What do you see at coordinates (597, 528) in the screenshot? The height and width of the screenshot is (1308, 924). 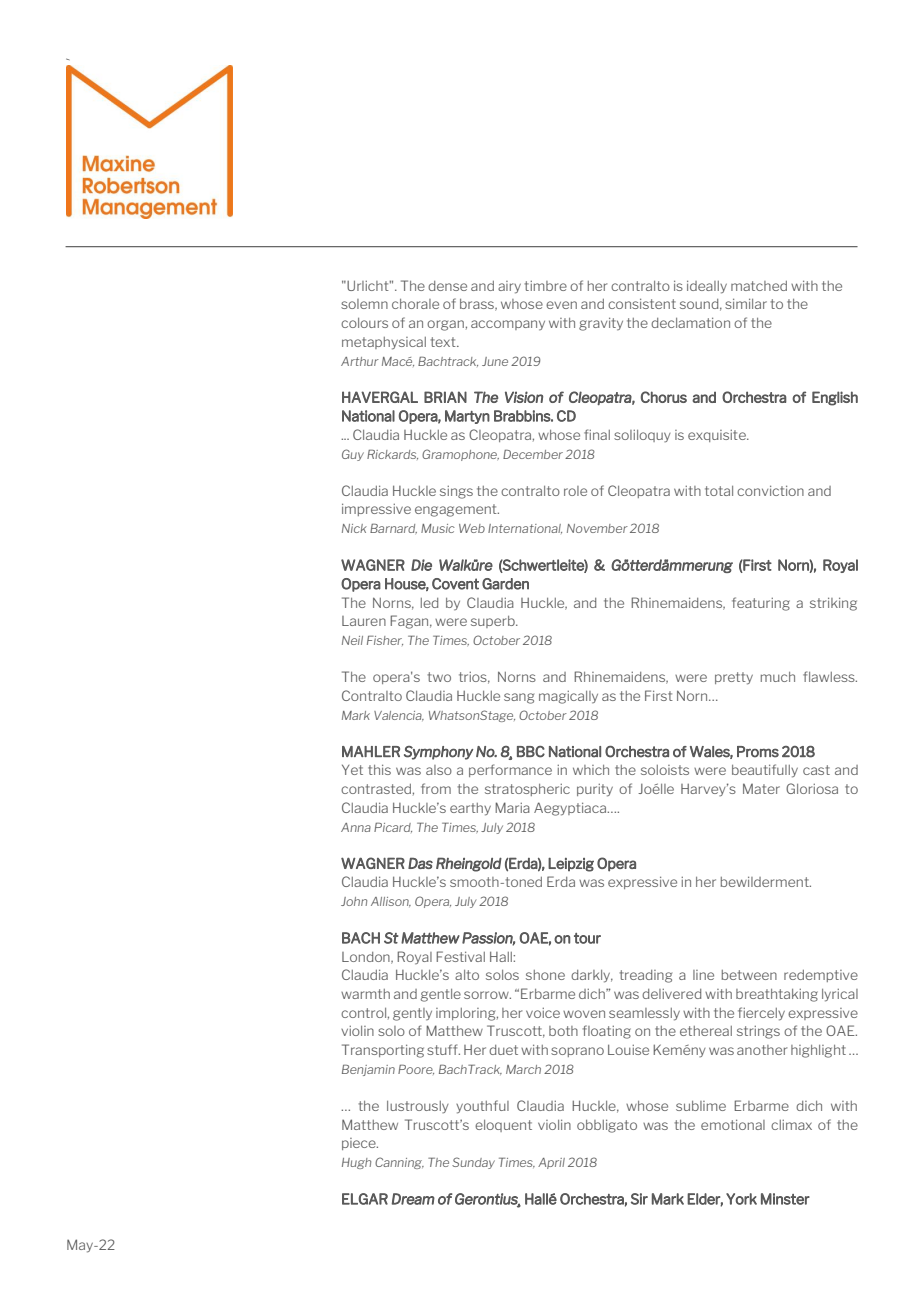 I see `November` at bounding box center [597, 528].
